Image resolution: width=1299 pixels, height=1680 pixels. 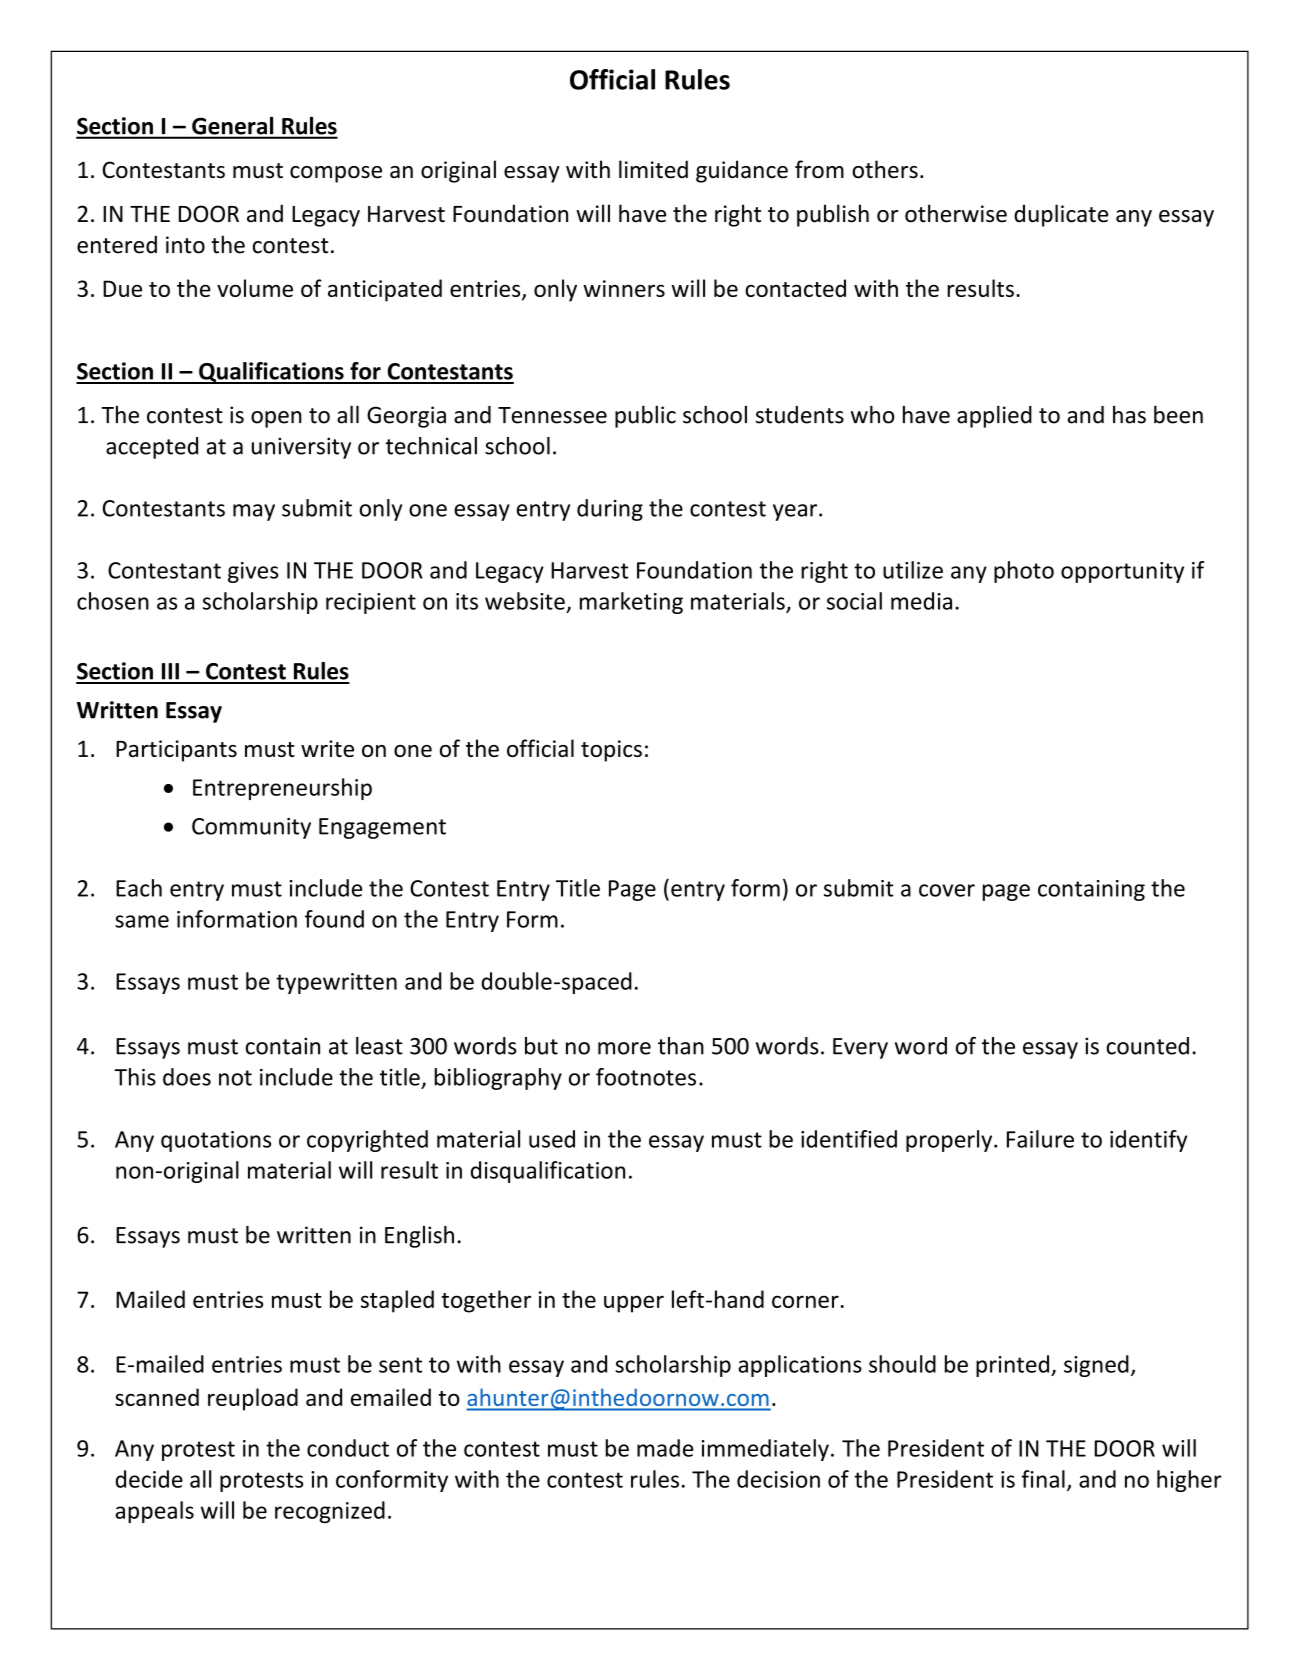 I want to click on decide, so click(x=149, y=1479).
